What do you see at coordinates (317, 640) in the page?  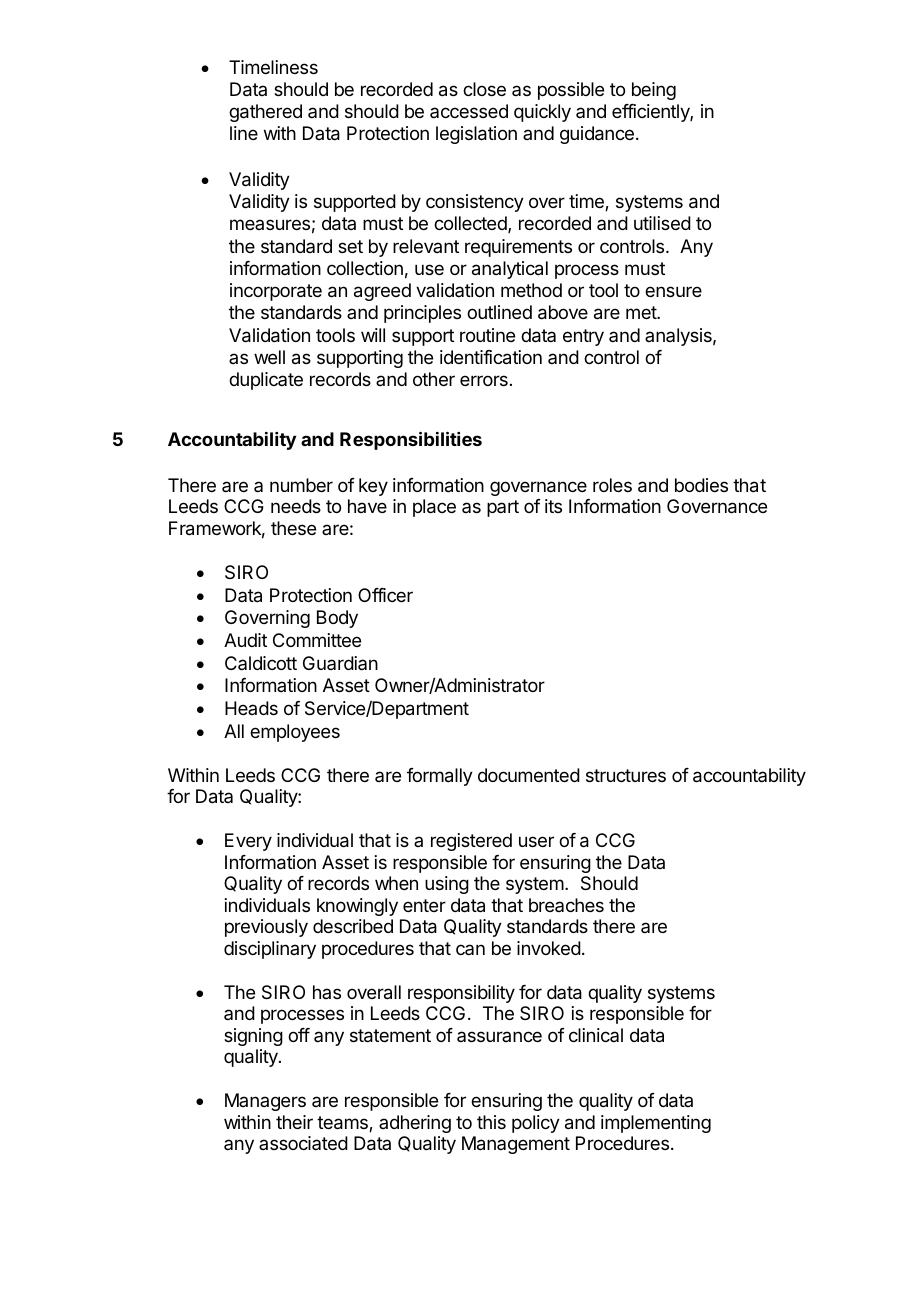 I see `Committee` at bounding box center [317, 640].
